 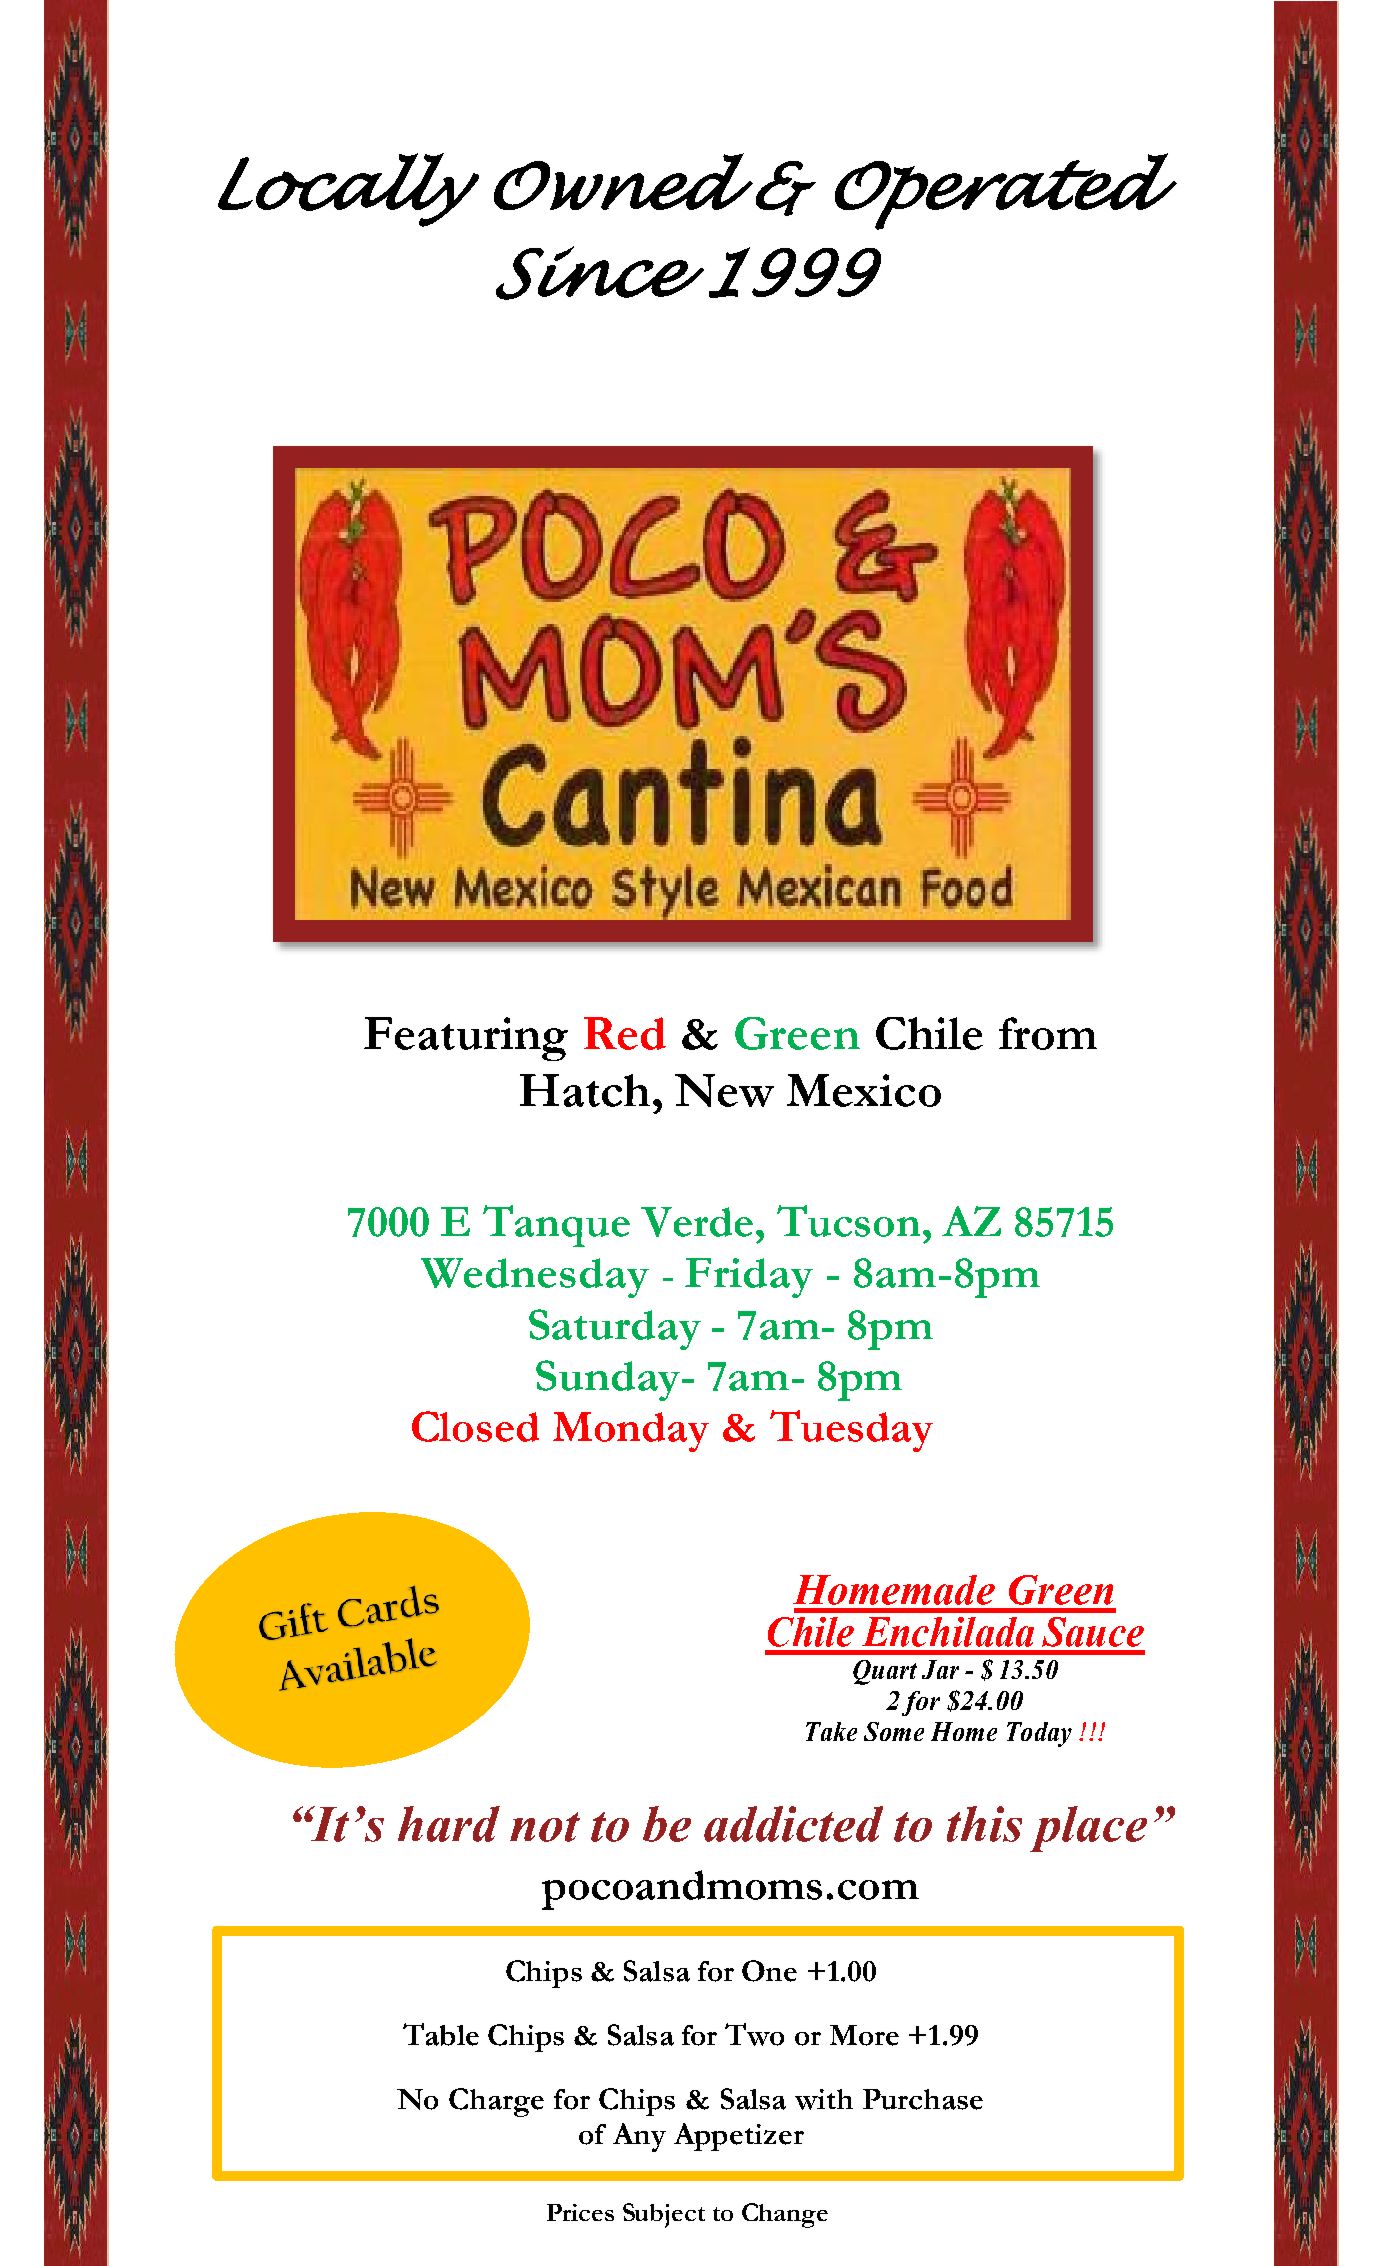 I want to click on Featuring, so click(x=466, y=1039).
